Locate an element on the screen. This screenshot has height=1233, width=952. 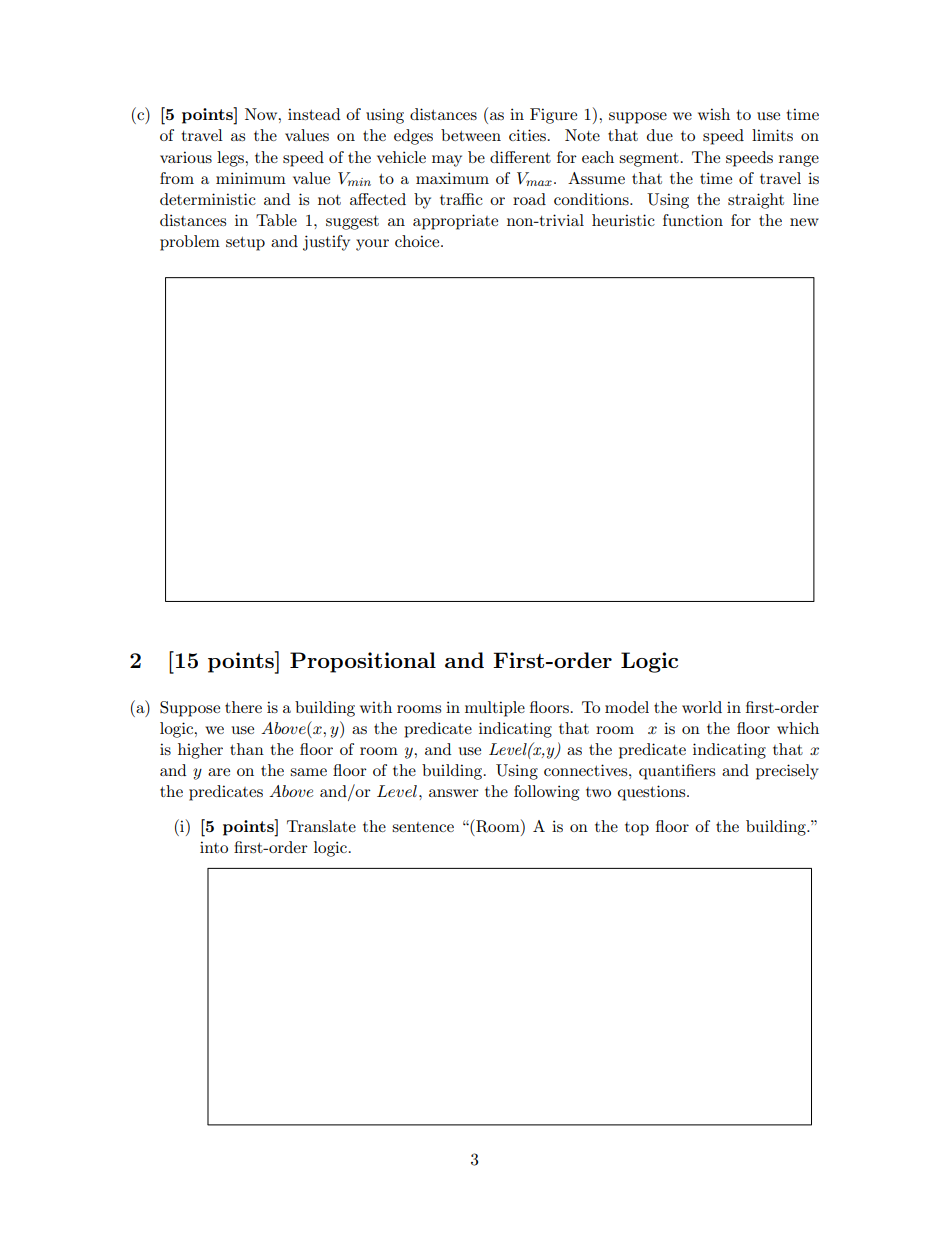
choice is located at coordinates (418, 241).
